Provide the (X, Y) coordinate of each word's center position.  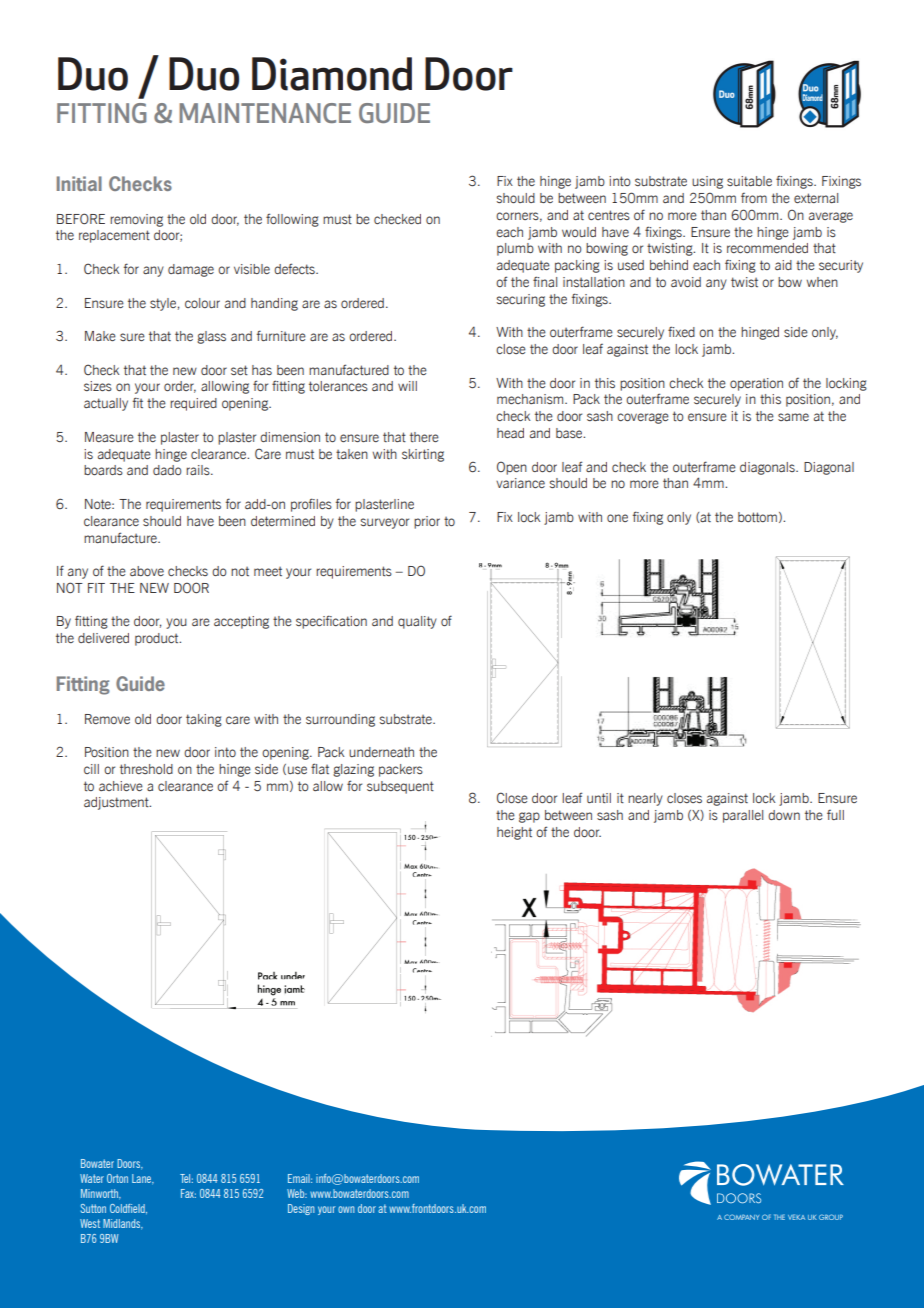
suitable (749, 181)
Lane (142, 1179)
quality (417, 622)
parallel (743, 816)
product (158, 639)
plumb (515, 249)
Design (301, 1209)
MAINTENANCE (265, 113)
